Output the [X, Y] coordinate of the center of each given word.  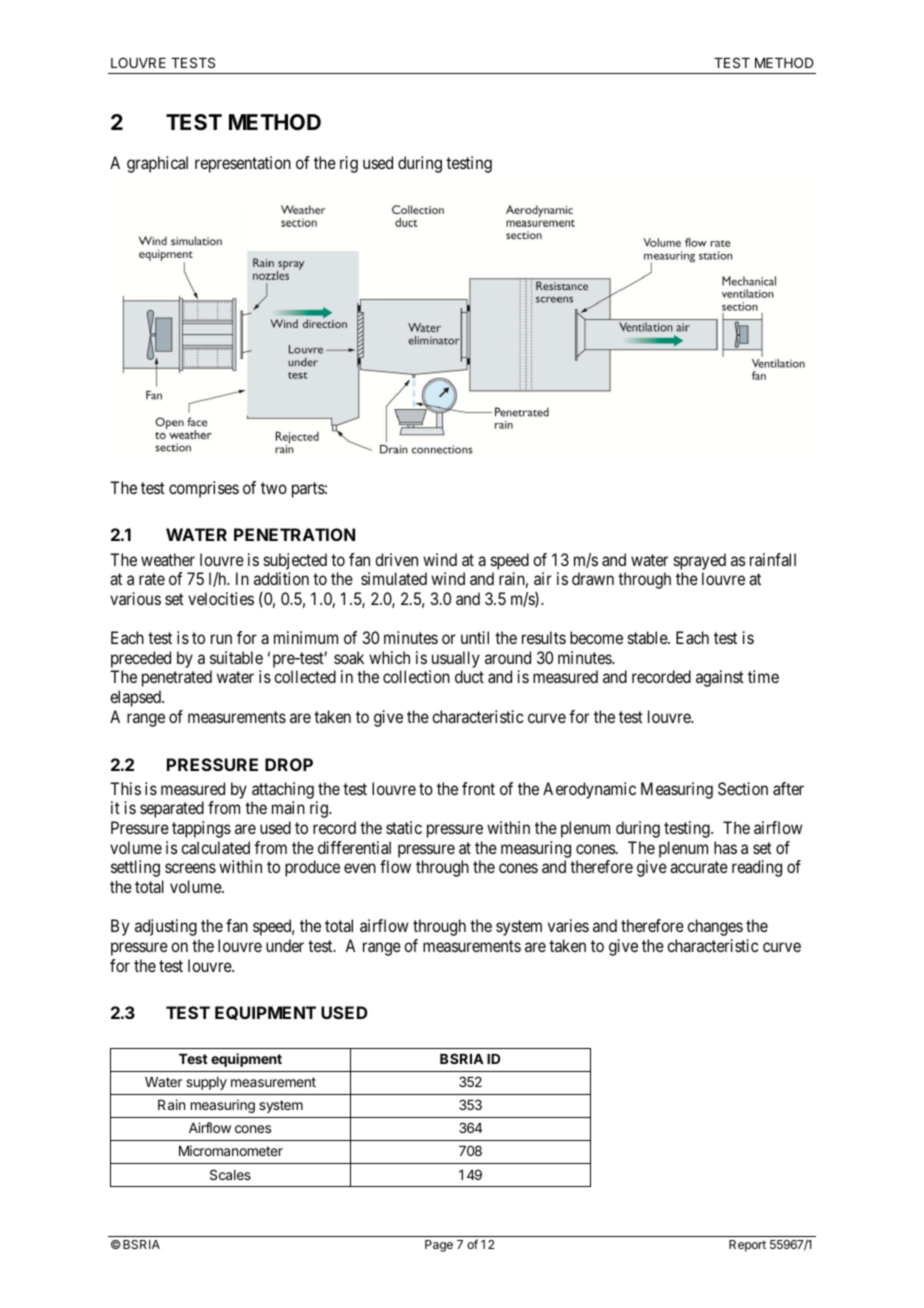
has [725, 847]
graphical [157, 164]
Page [439, 1246]
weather [168, 559]
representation [243, 164]
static [404, 827]
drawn [593, 578]
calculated [215, 847]
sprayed [700, 561]
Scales [230, 1174]
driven [396, 559]
